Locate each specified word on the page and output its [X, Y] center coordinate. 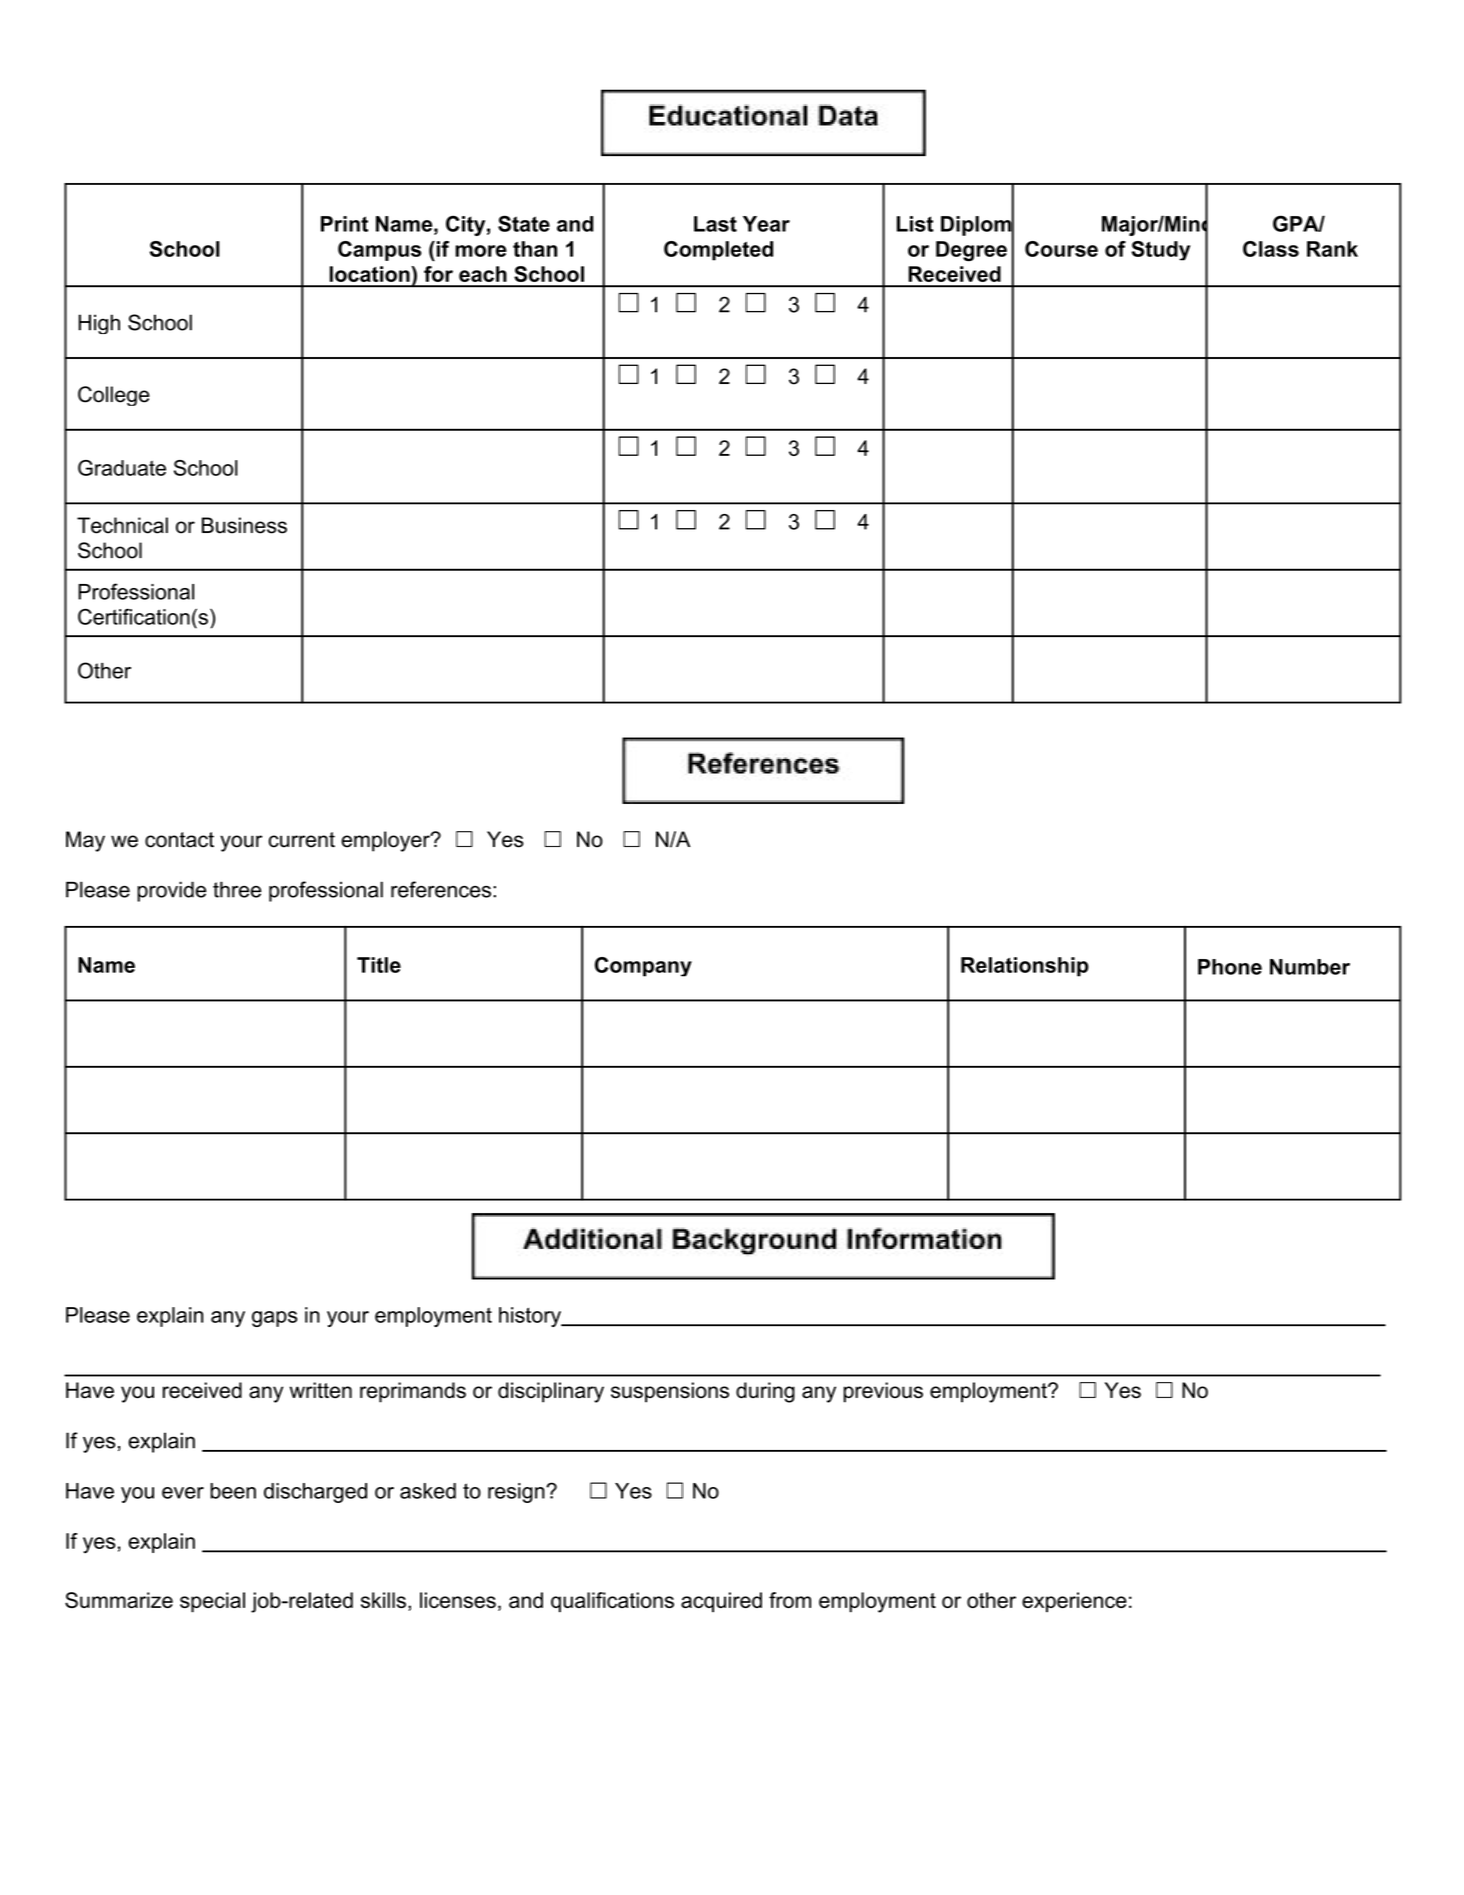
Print [344, 224]
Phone [1230, 967]
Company [643, 967]
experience [1074, 1602]
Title [379, 965]
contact [179, 840]
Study [1160, 251]
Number [1310, 967]
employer [386, 841]
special [212, 1602]
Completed [718, 251]
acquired [721, 1602]
